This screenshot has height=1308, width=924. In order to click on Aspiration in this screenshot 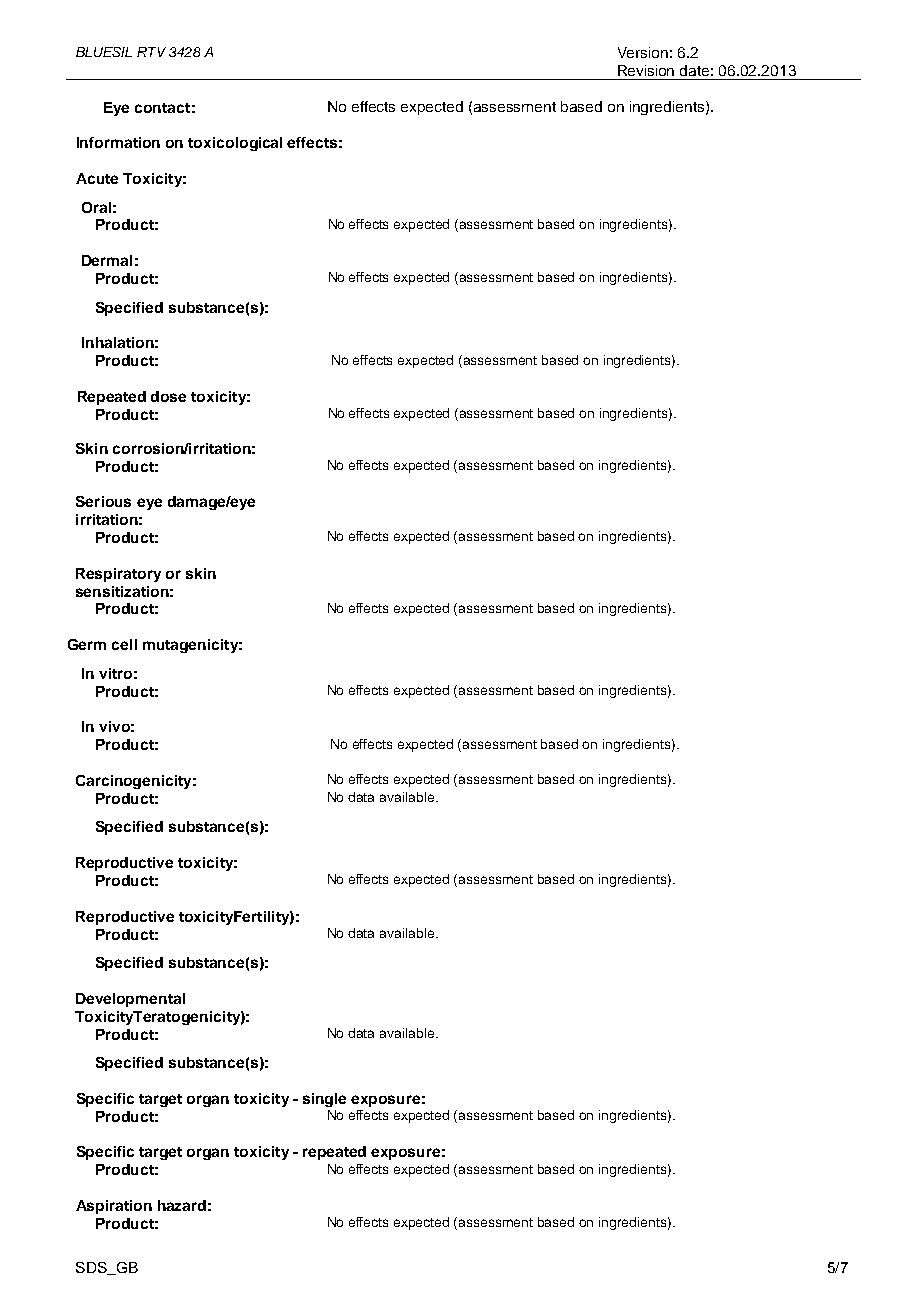, I will do `click(114, 1207)`.
